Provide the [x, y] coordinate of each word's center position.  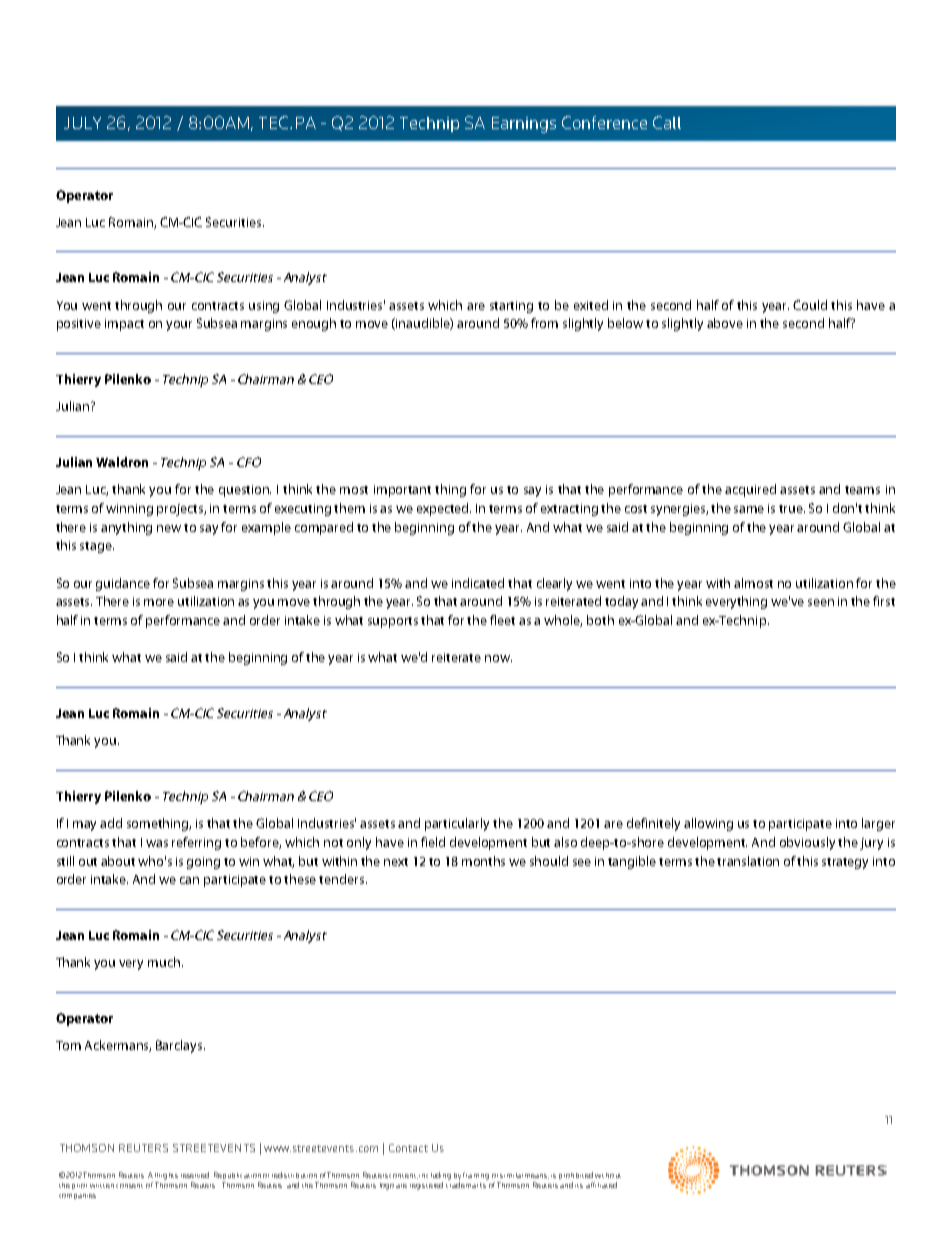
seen [821, 602]
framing [476, 1176]
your [179, 326]
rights [168, 1176]
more [159, 602]
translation [748, 861]
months [483, 861]
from [544, 323]
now [498, 658]
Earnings [524, 125]
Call [667, 122]
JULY [82, 123]
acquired [750, 490]
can [189, 880]
